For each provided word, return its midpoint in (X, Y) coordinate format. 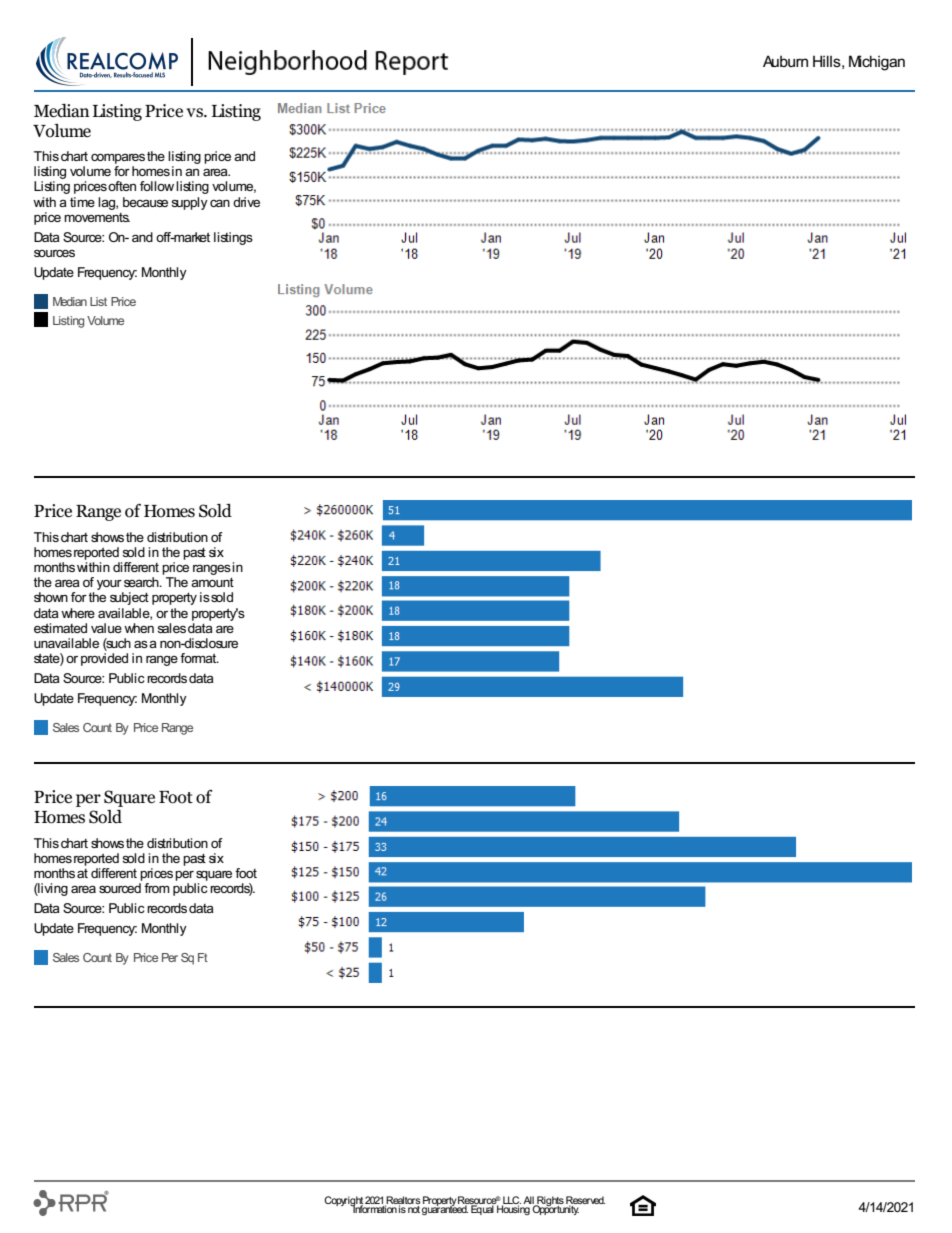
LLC (511, 1201)
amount (212, 582)
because (145, 202)
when (139, 628)
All (529, 1201)
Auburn (785, 61)
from (157, 888)
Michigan (877, 63)
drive (246, 202)
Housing (513, 1209)
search (142, 582)
